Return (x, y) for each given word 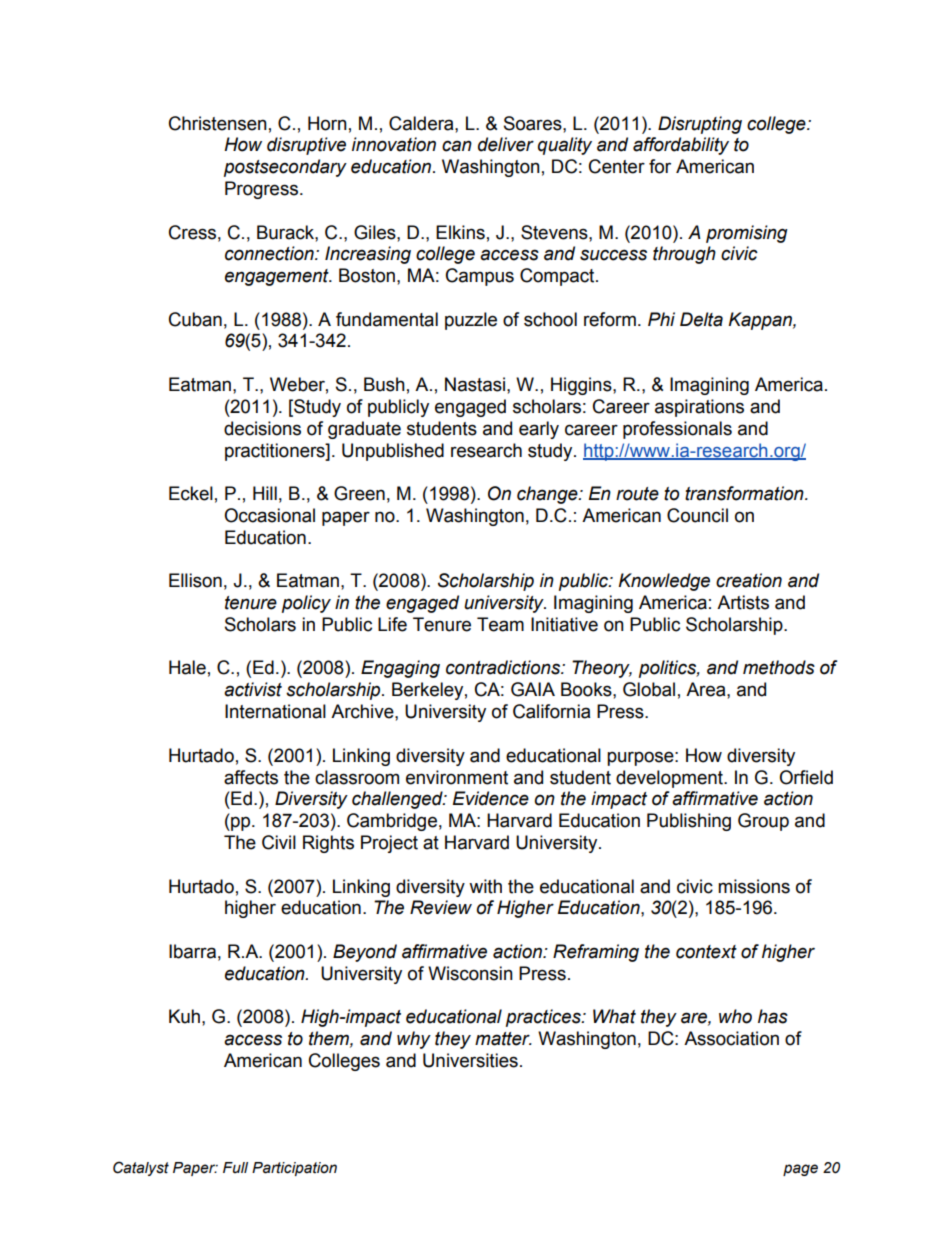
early (539, 430)
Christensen (218, 123)
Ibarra (192, 951)
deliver (506, 144)
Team (500, 624)
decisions (262, 428)
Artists (743, 602)
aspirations (699, 408)
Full (235, 1167)
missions (754, 886)
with (485, 886)
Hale (187, 667)
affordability (681, 146)
